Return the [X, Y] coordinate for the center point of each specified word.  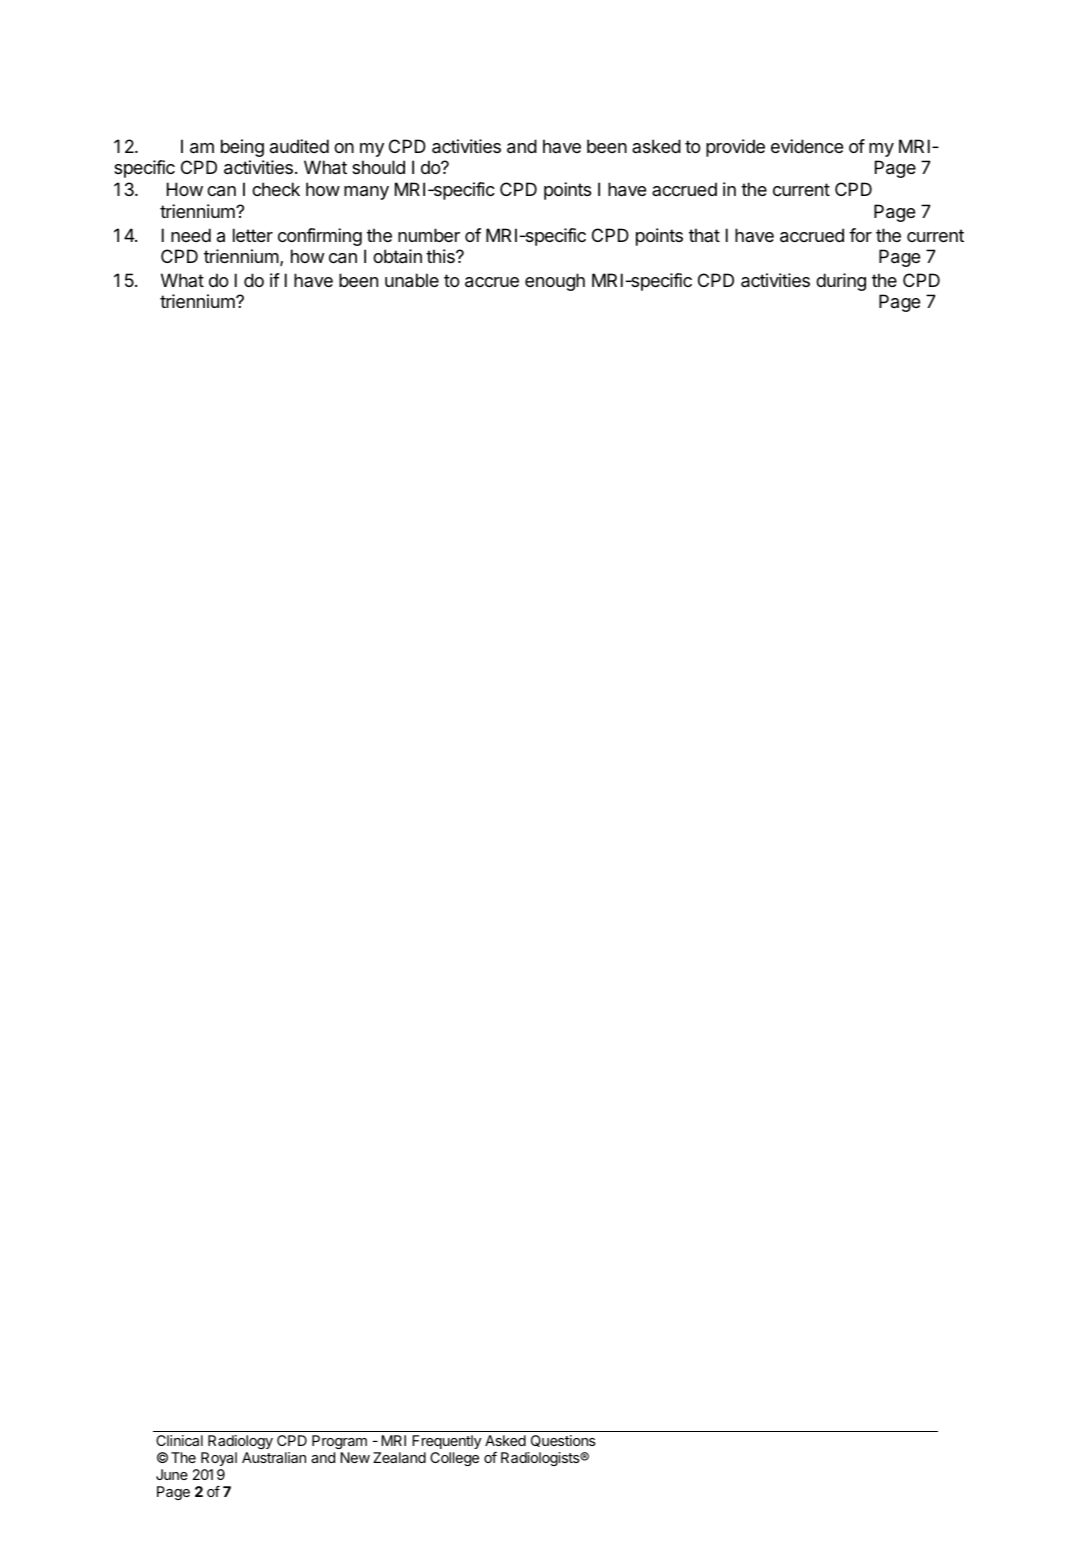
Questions [563, 1441]
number [429, 235]
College [454, 1459]
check [276, 189]
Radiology [239, 1444]
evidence [807, 146]
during [841, 282]
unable [412, 280]
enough [555, 282]
